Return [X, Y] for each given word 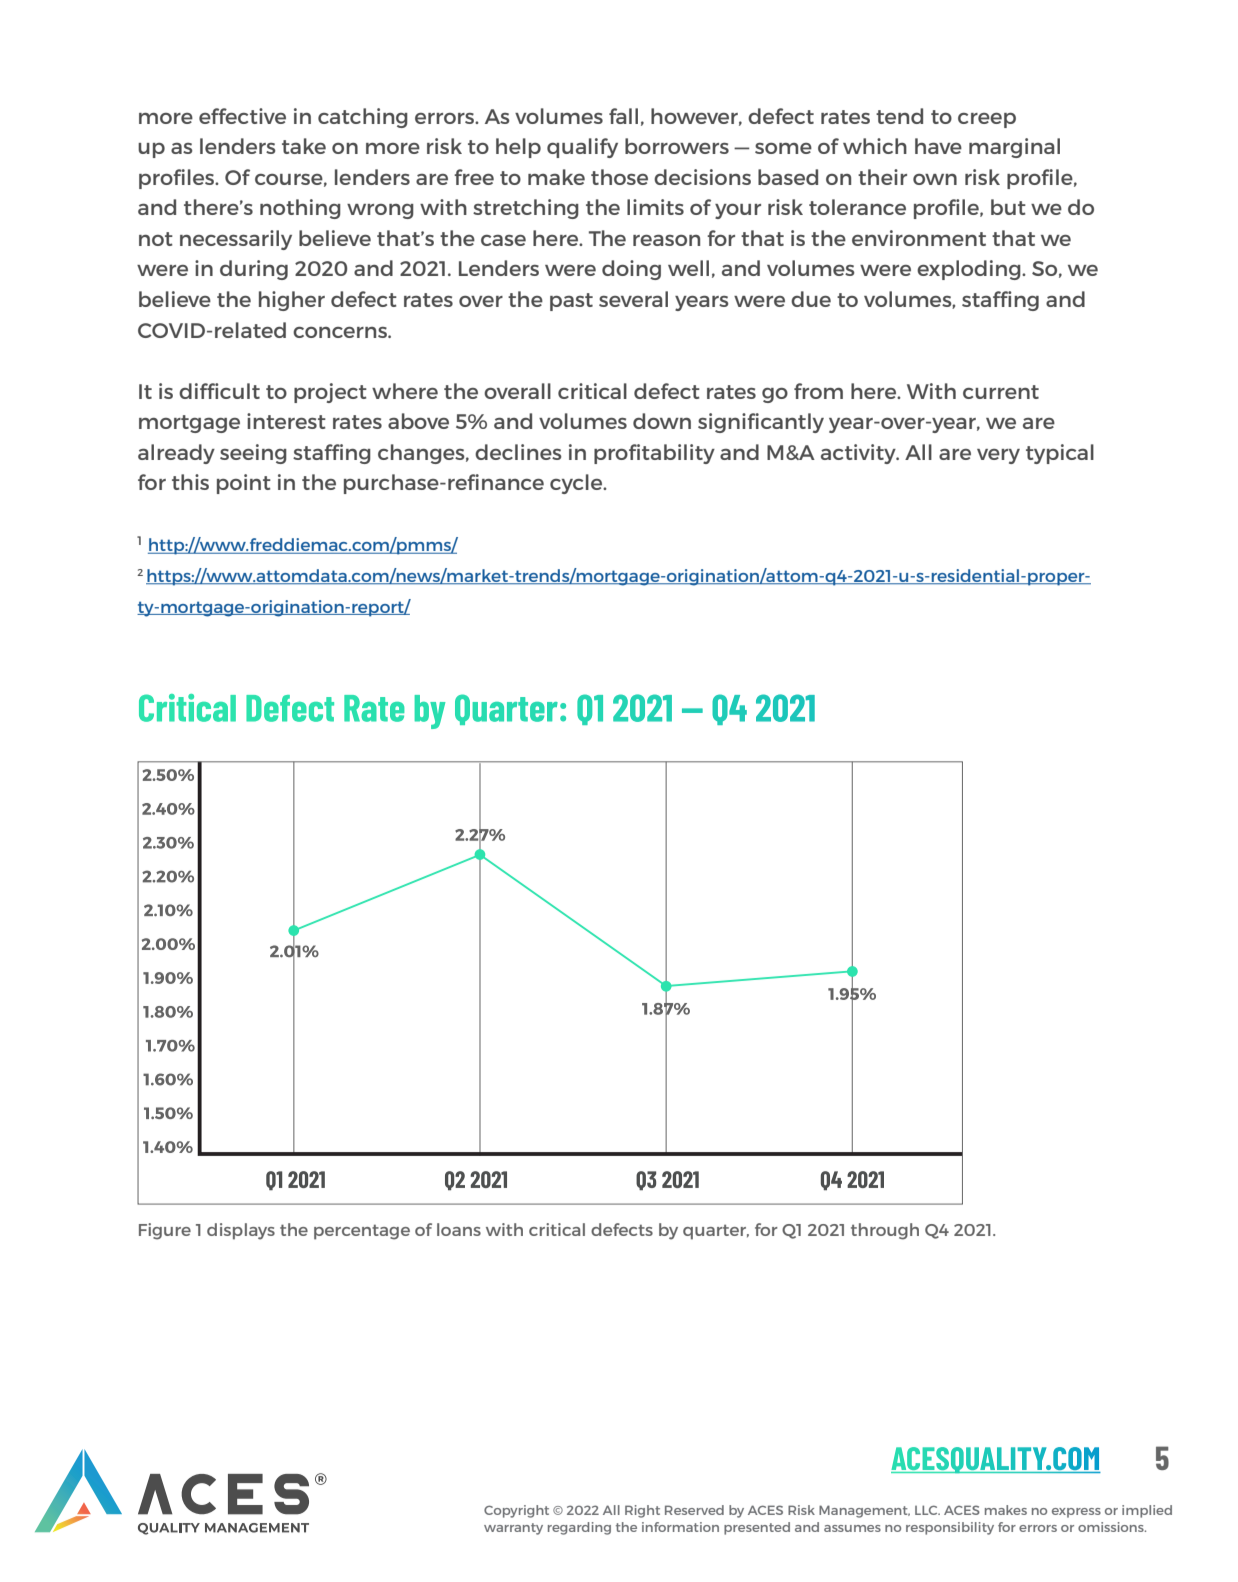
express [1076, 1513]
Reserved [694, 1510]
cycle [577, 484]
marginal [1014, 148]
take [304, 146]
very [998, 456]
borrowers [677, 146]
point [244, 484]
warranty [513, 1529]
